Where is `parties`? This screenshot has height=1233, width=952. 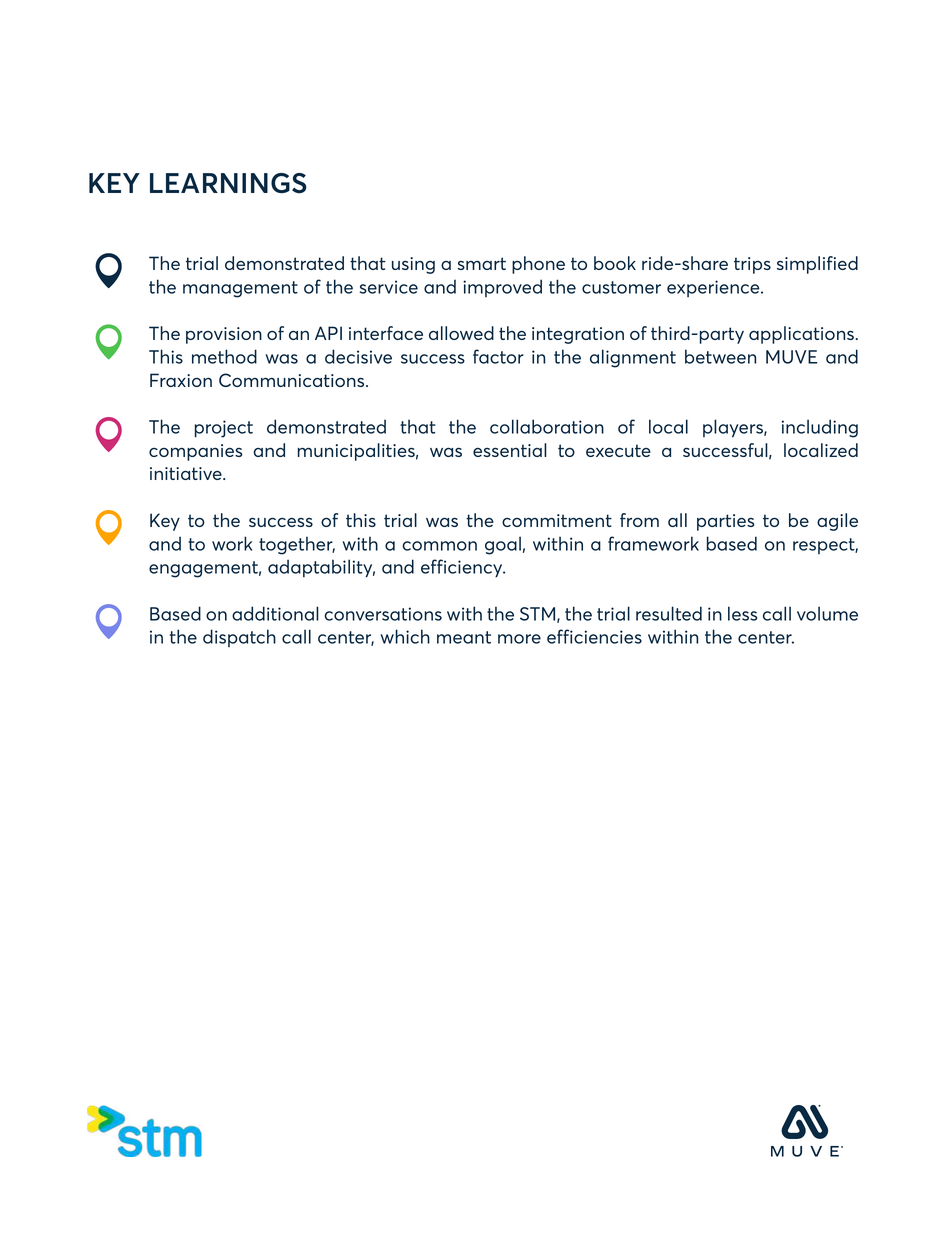
parties is located at coordinates (726, 522).
